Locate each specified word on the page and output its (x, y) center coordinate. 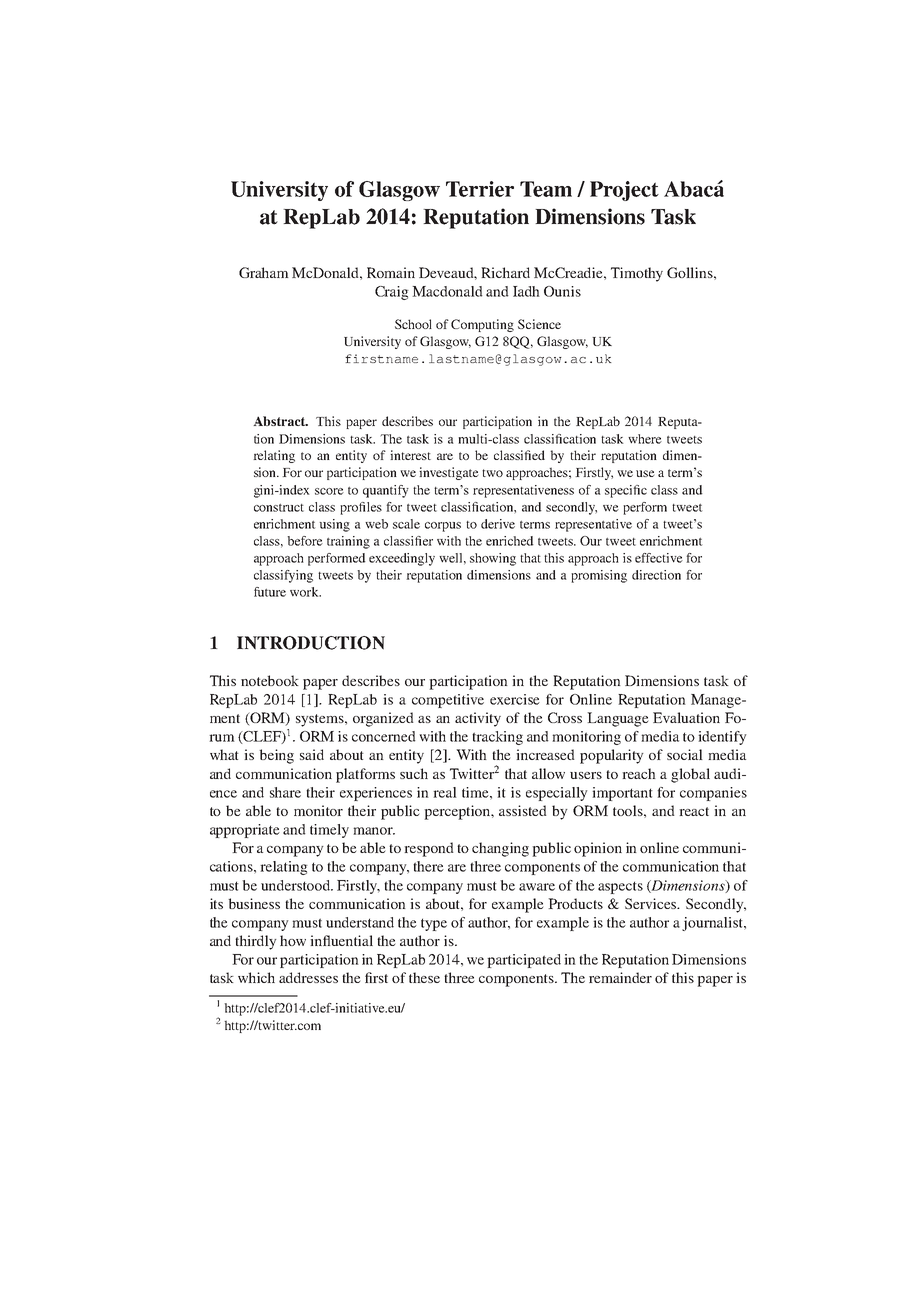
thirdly (255, 942)
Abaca (694, 188)
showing (493, 559)
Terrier (480, 189)
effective (659, 558)
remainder (620, 977)
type (434, 924)
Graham (264, 272)
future (270, 592)
